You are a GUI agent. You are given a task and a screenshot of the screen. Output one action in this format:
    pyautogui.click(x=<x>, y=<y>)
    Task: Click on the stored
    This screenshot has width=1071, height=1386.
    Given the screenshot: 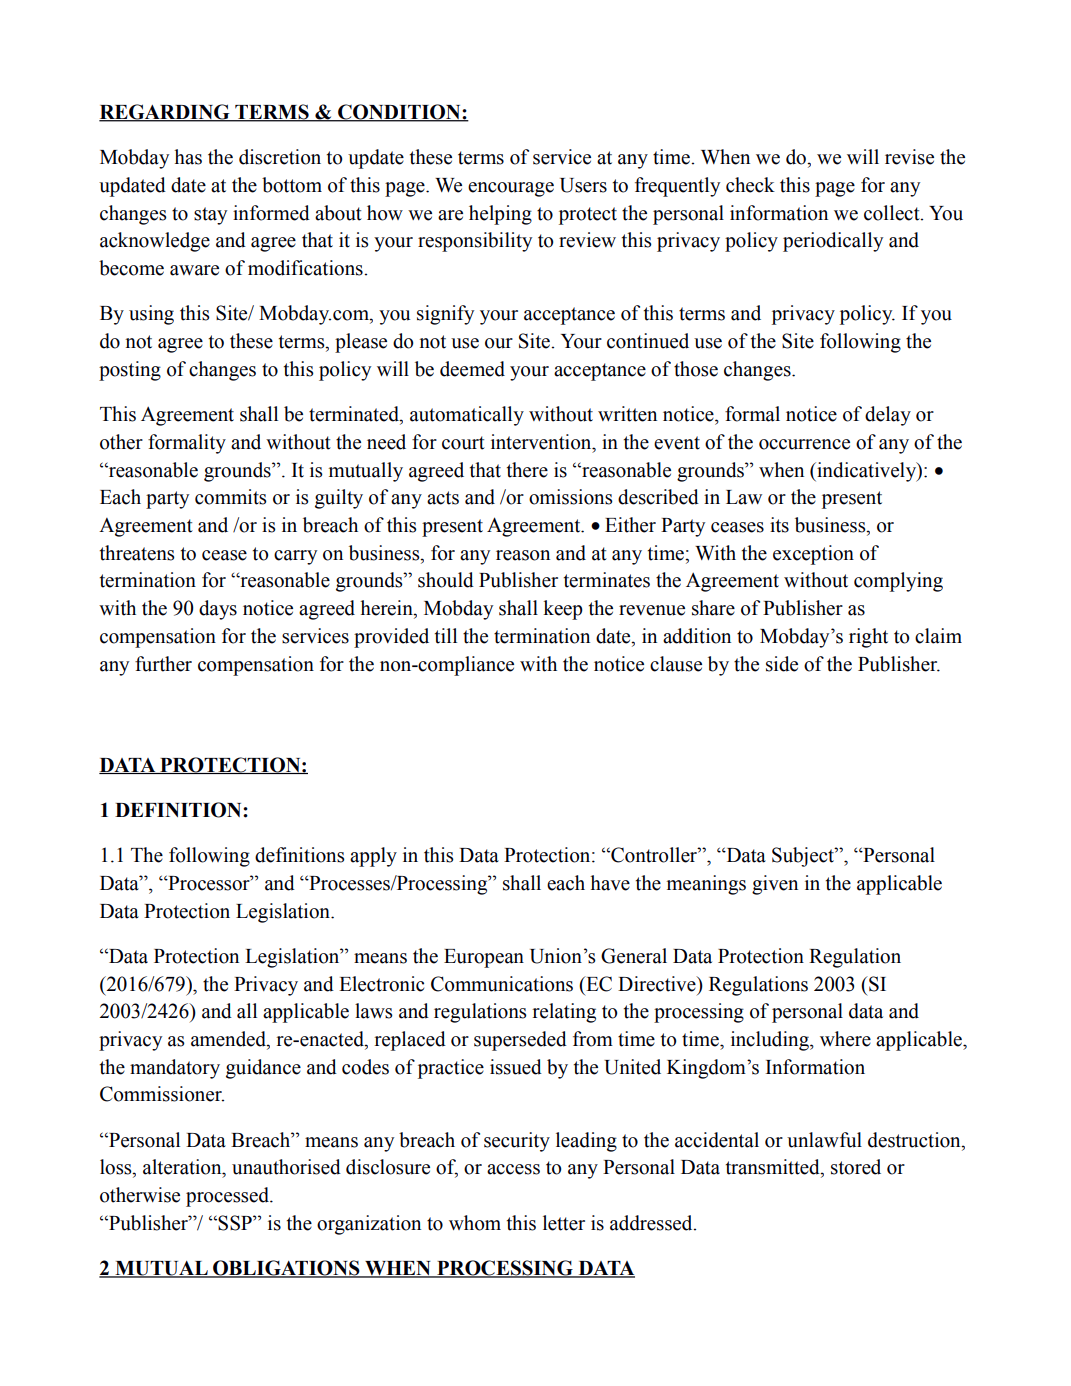 What is the action you would take?
    pyautogui.click(x=856, y=1167)
